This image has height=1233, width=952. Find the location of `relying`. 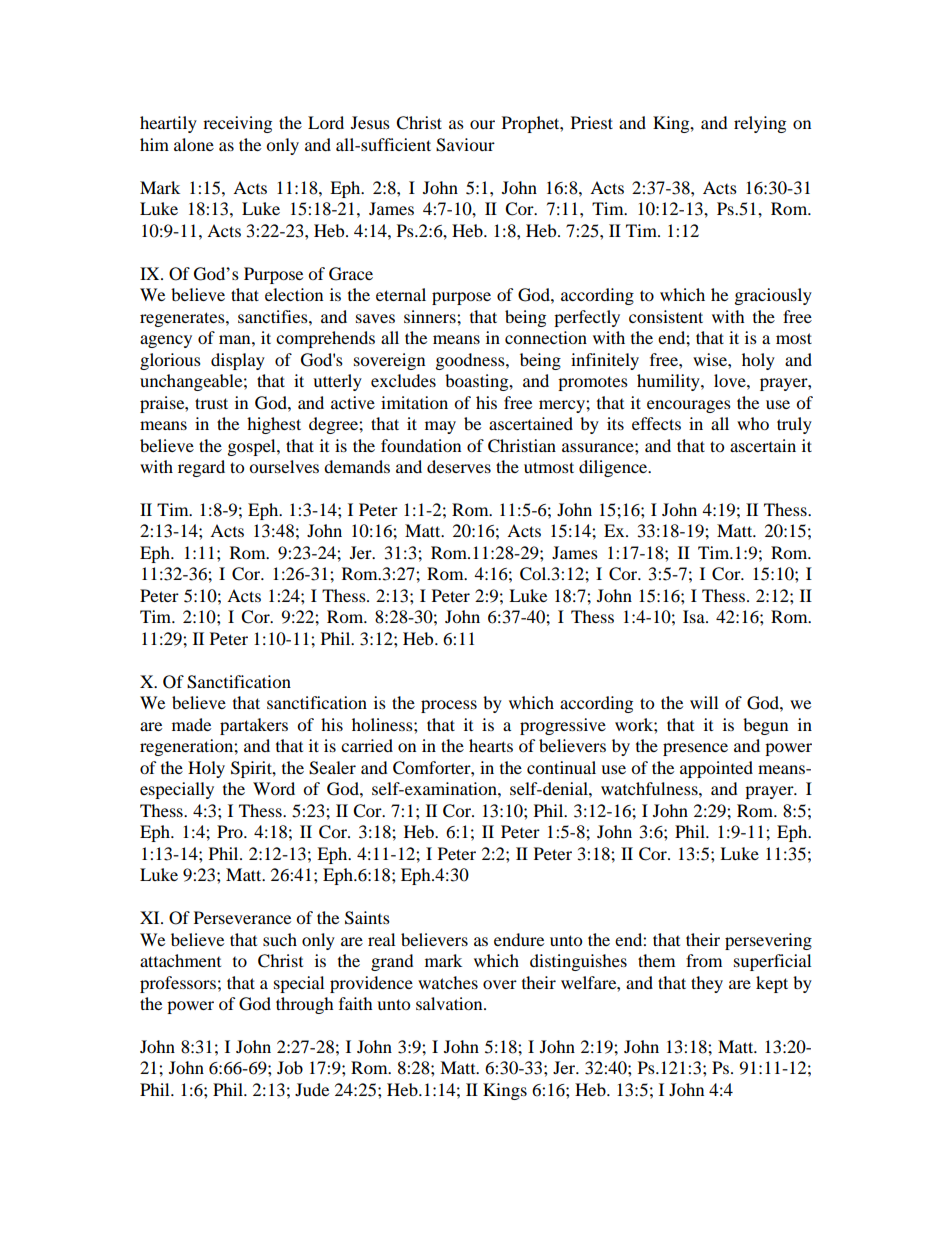

relying is located at coordinates (760, 124).
